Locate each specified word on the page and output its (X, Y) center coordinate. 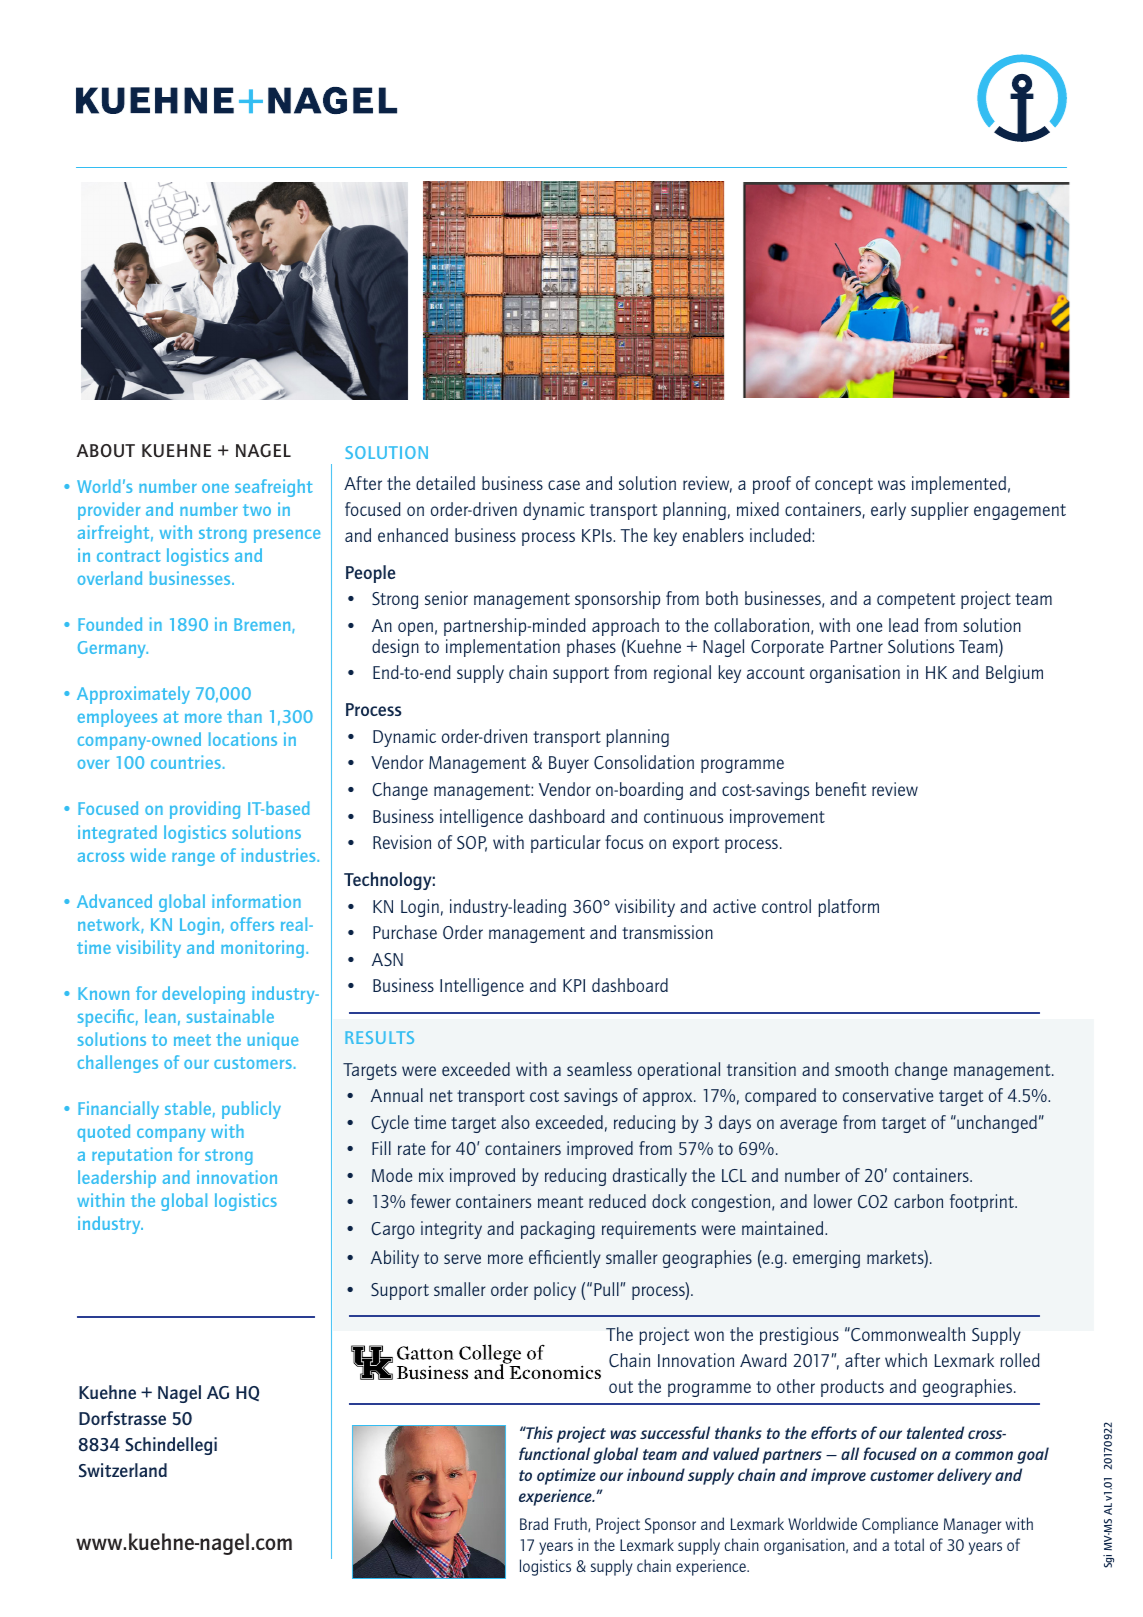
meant (560, 1202)
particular (566, 844)
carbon (918, 1201)
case (564, 485)
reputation (132, 1156)
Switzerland (123, 1470)
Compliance (900, 1525)
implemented (959, 485)
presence (287, 536)
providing (205, 810)
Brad (534, 1523)
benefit (841, 789)
